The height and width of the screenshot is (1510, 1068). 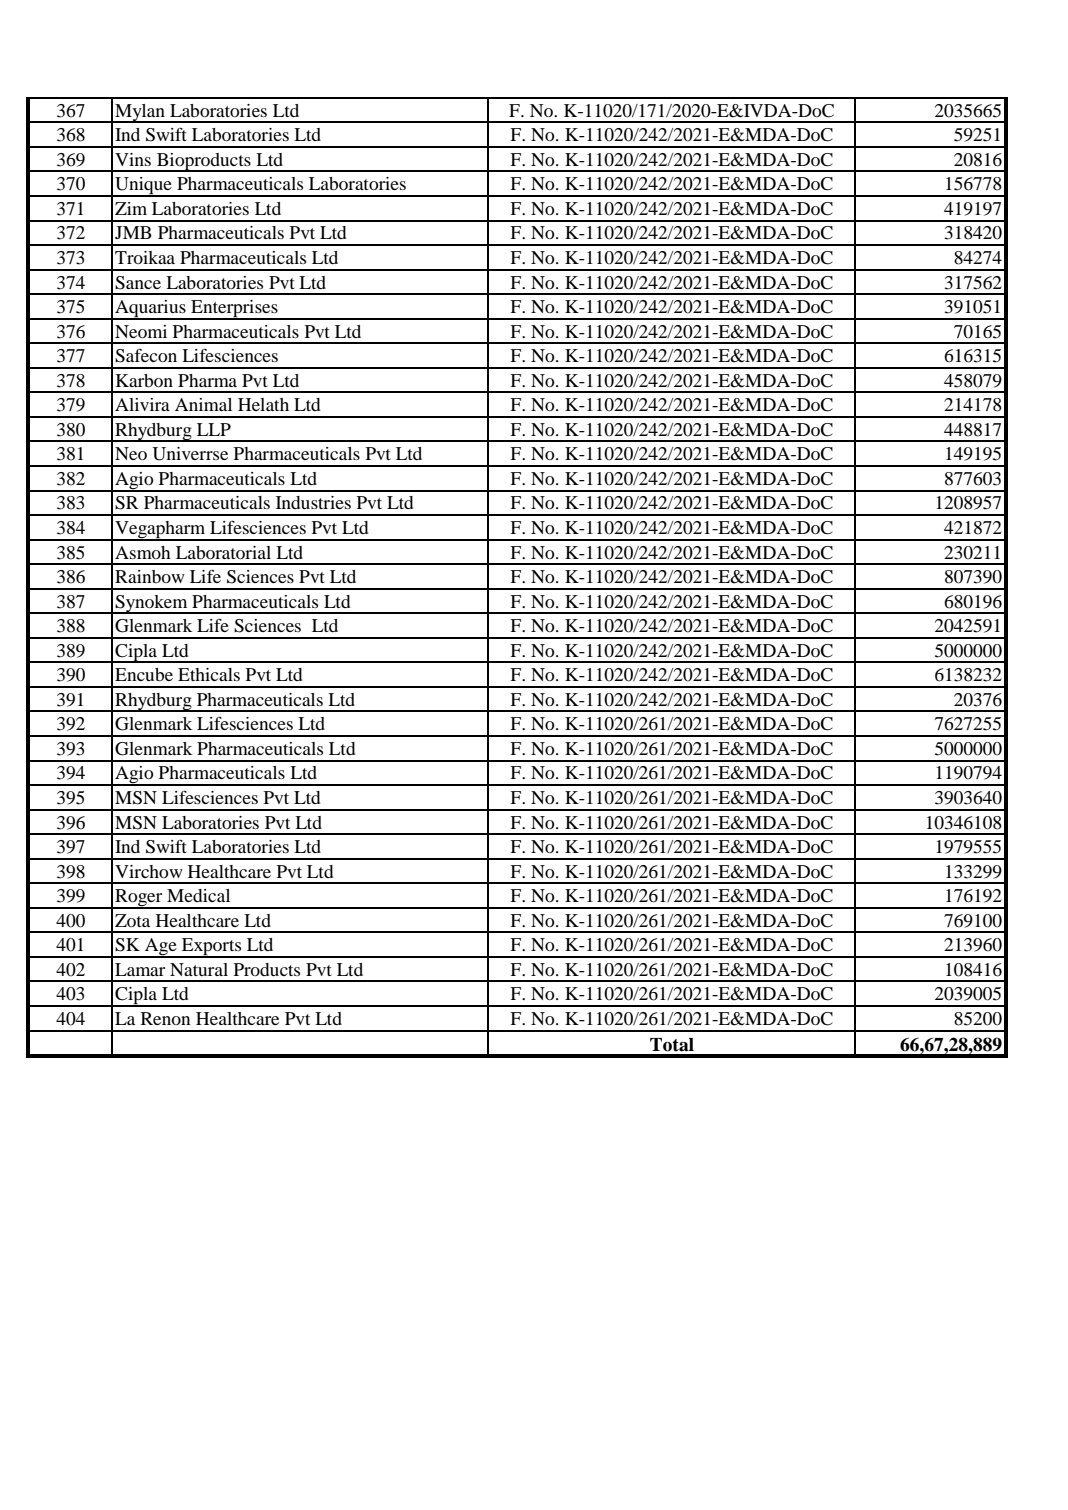 What do you see at coordinates (199, 969) in the screenshot?
I see `Natural` at bounding box center [199, 969].
